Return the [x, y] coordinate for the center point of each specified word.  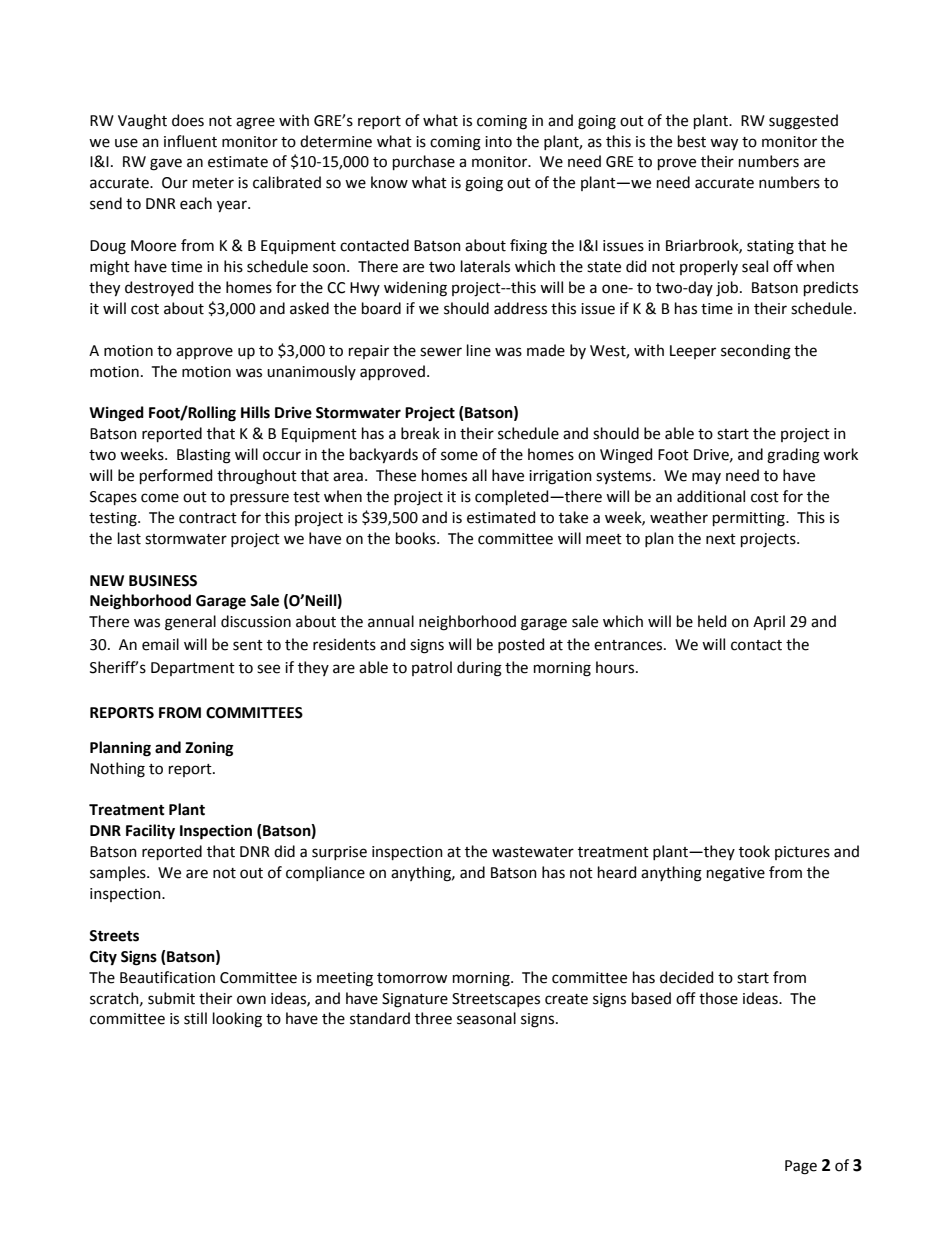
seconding [756, 352]
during [479, 669]
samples [119, 873]
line [479, 350]
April [769, 622]
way [724, 144]
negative [736, 874]
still [195, 1018]
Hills [255, 412]
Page [801, 1167]
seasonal [486, 1018]
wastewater [533, 852]
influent [190, 141]
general [190, 623]
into [498, 142]
